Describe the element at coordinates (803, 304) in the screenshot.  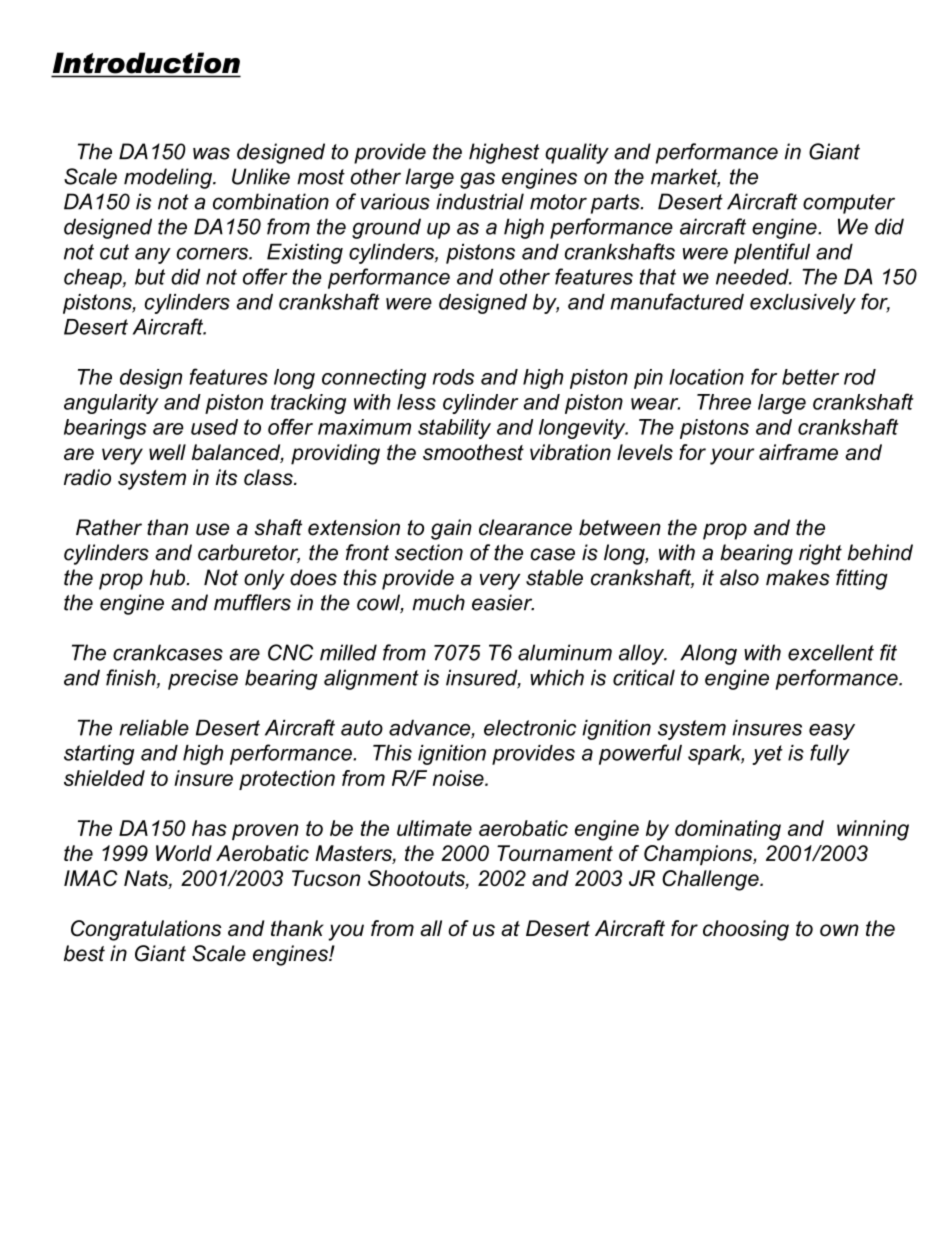
I see `exclusively` at that location.
